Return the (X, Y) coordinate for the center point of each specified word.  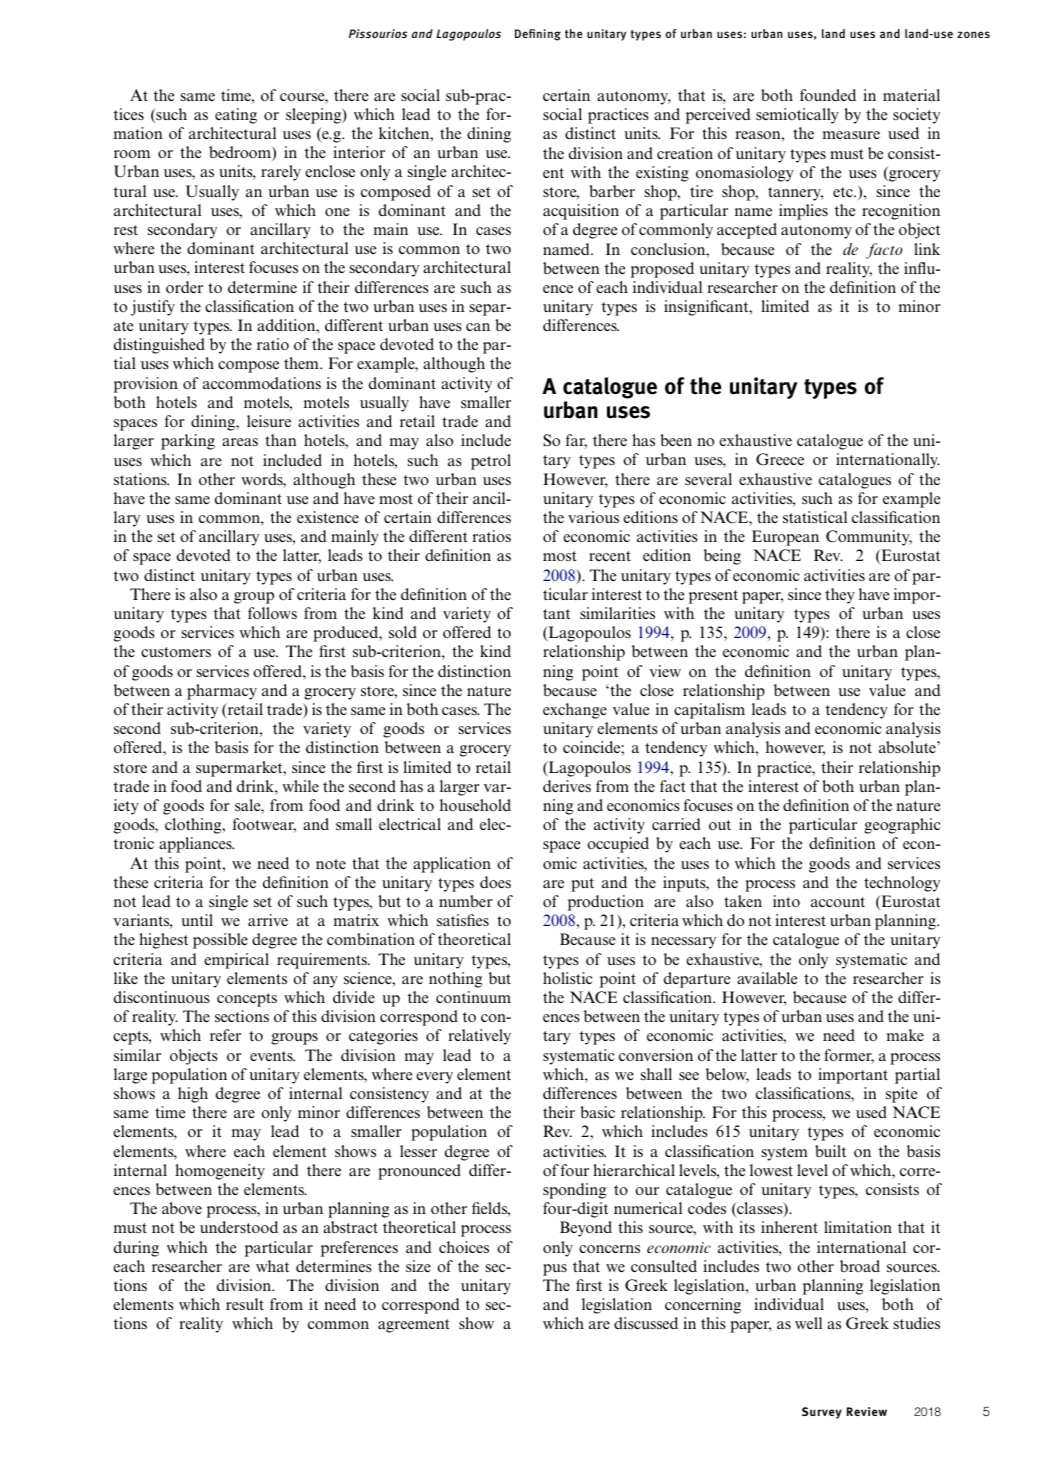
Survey (822, 1413)
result (245, 1304)
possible (220, 941)
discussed (646, 1323)
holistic (568, 978)
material (911, 95)
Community (869, 538)
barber (612, 191)
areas (240, 442)
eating (236, 116)
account (838, 902)
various (593, 517)
